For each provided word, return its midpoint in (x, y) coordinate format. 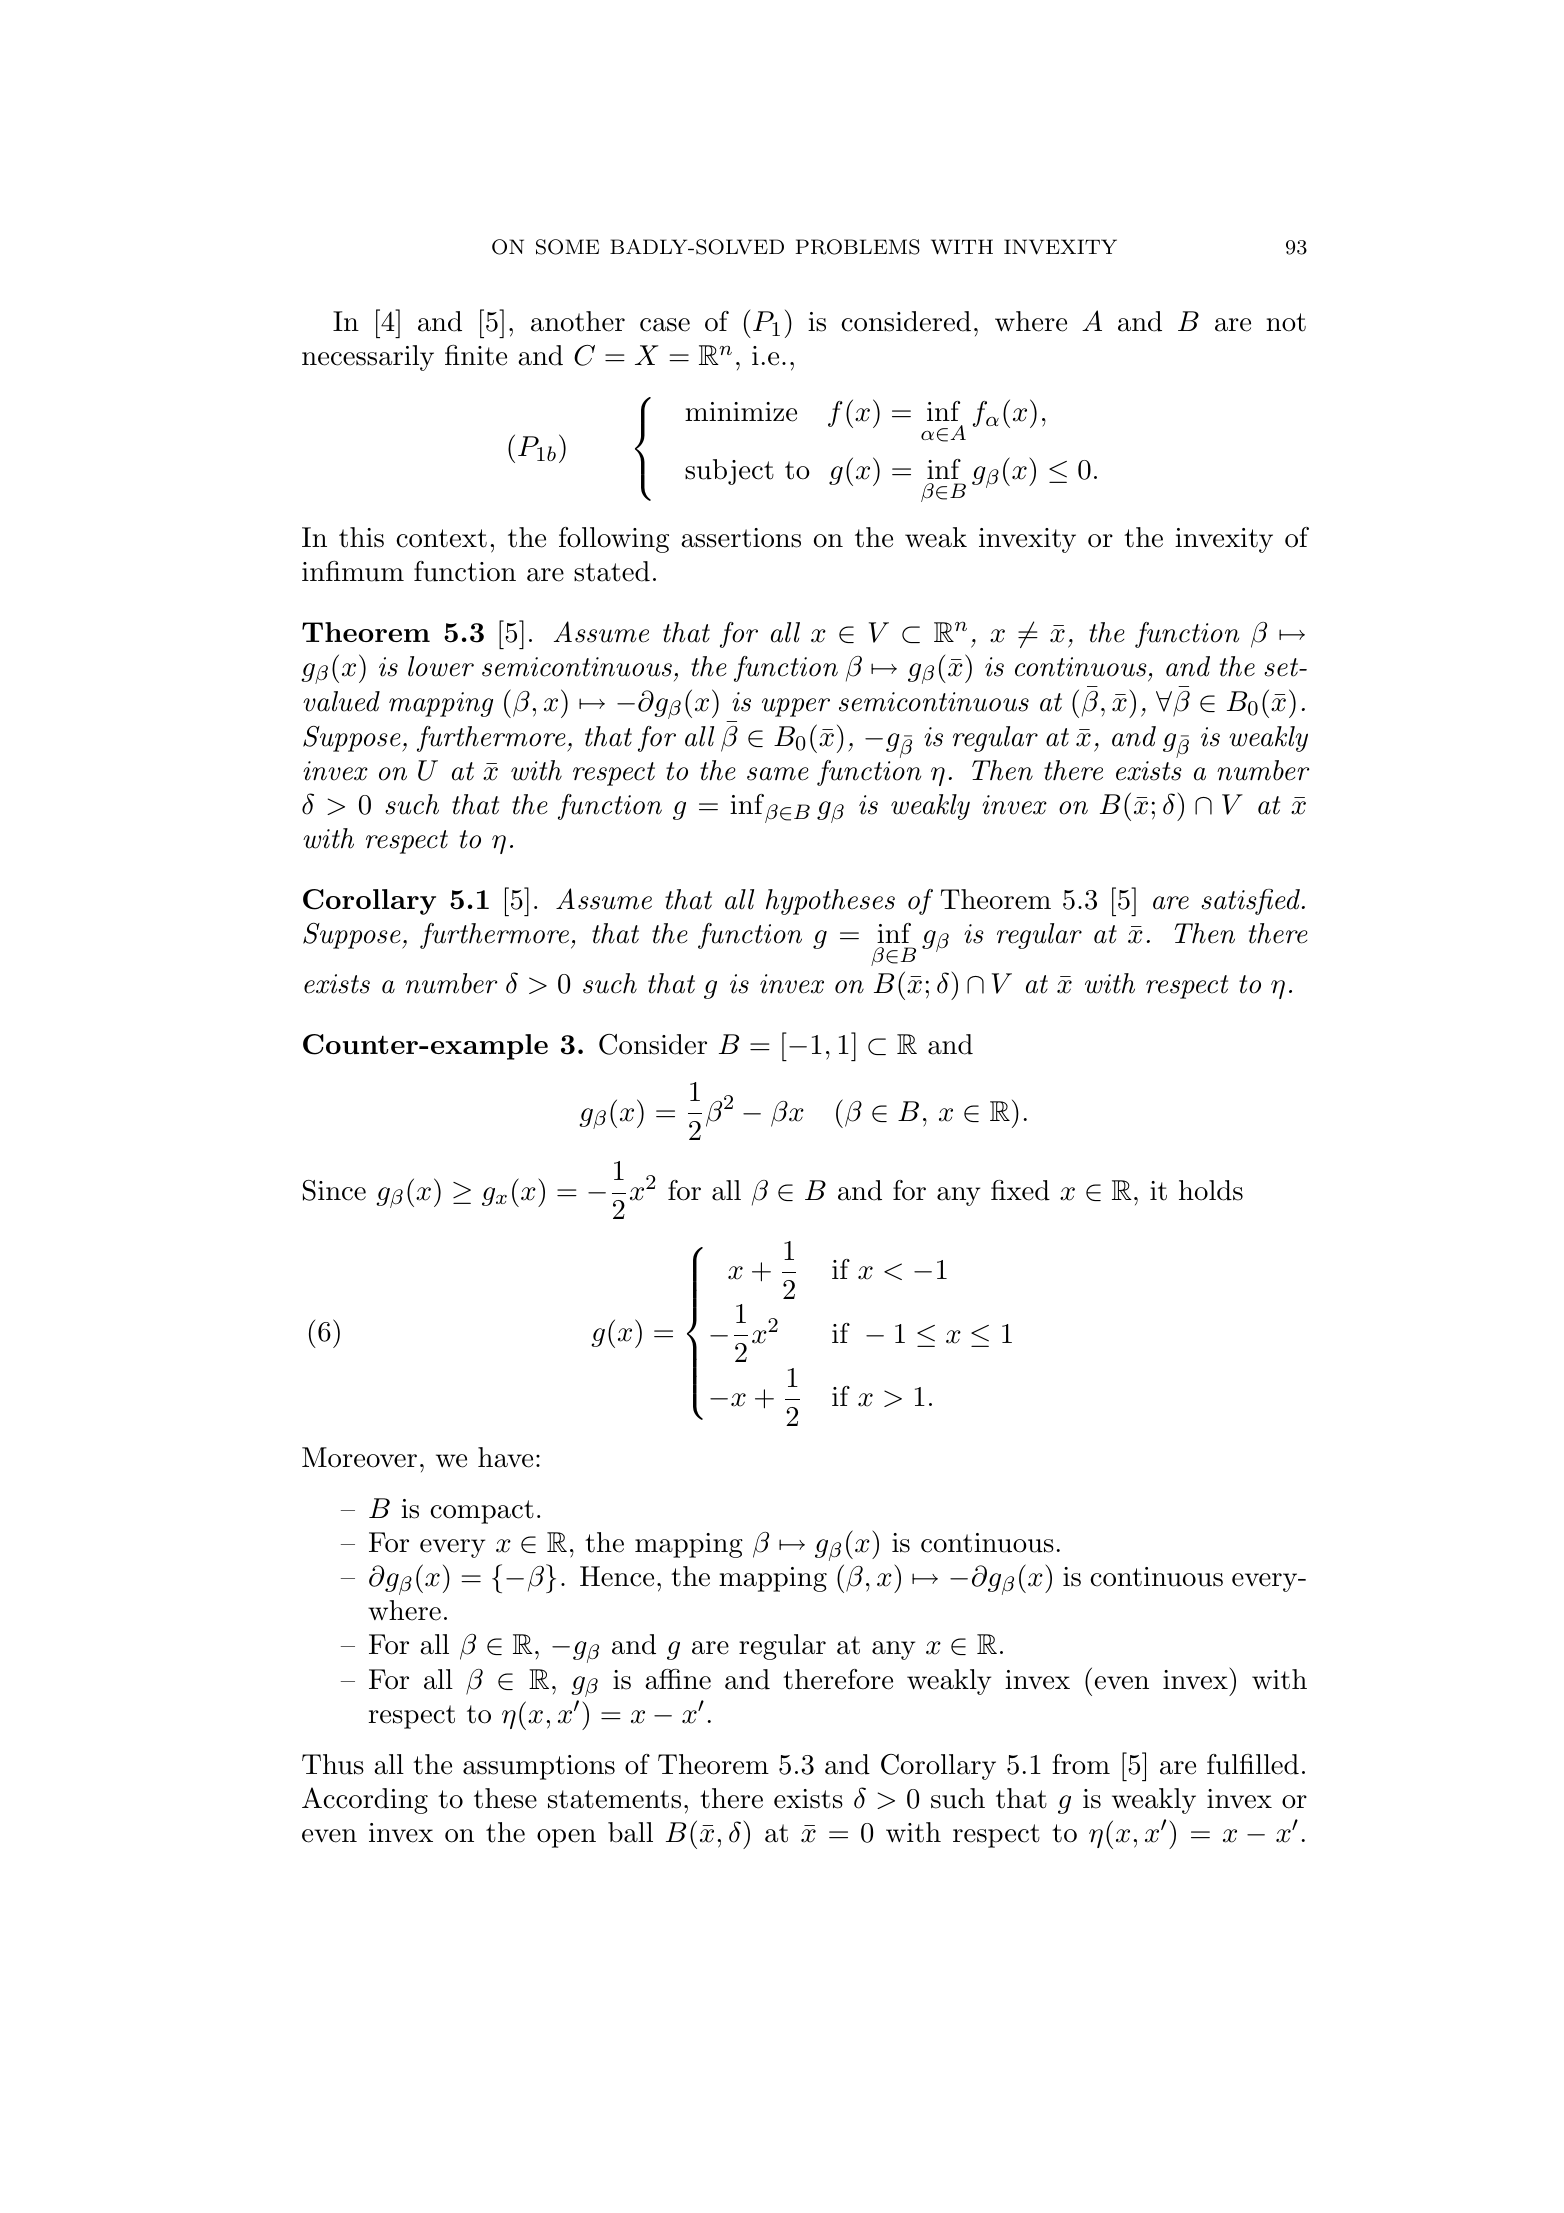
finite (476, 355)
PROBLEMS (857, 247)
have (505, 1457)
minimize (741, 412)
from (1081, 1764)
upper (796, 707)
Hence (617, 1576)
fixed (1020, 1190)
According (365, 1800)
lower (441, 666)
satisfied (1250, 901)
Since (334, 1190)
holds (1211, 1190)
